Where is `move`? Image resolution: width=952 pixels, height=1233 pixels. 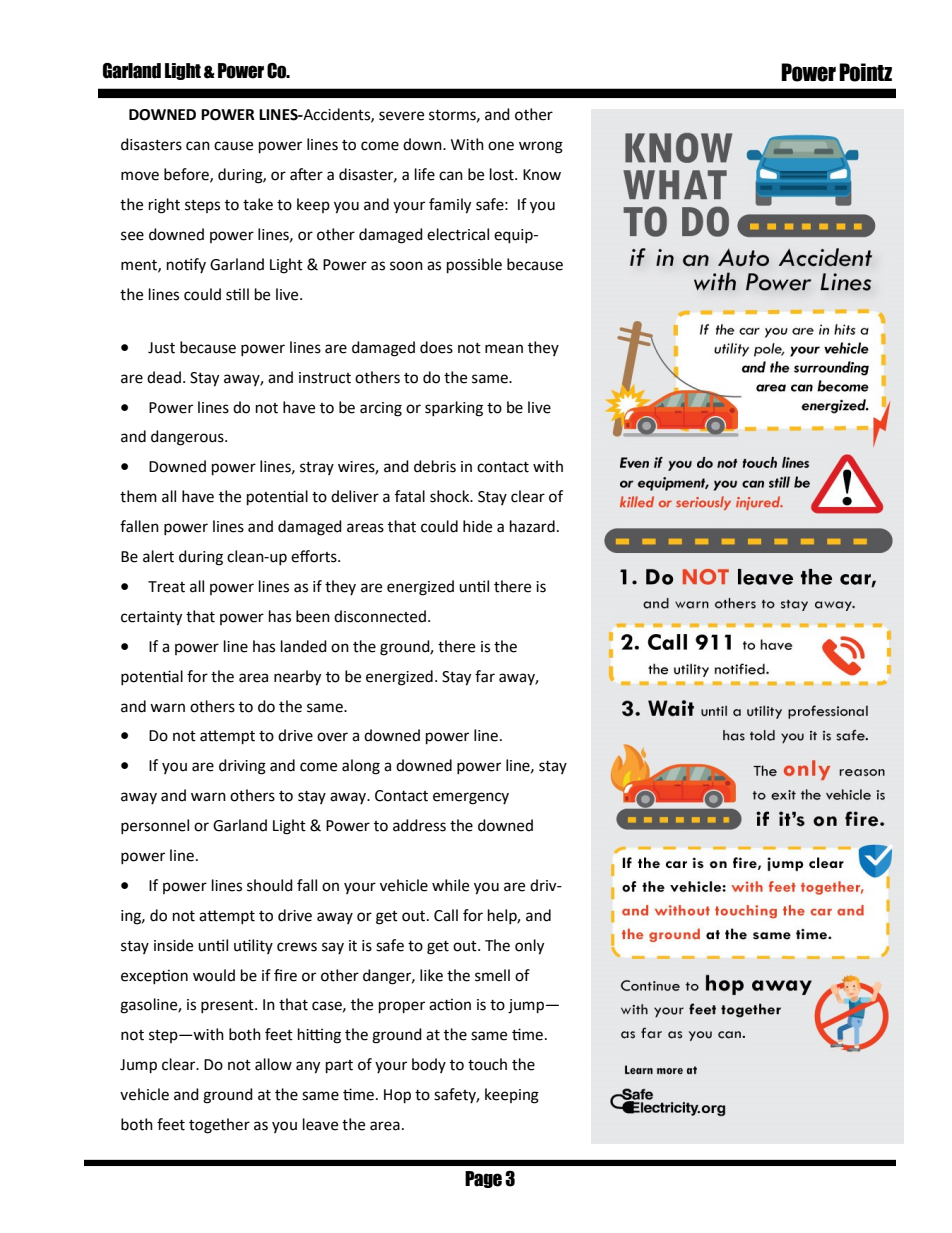
move is located at coordinates (140, 176).
